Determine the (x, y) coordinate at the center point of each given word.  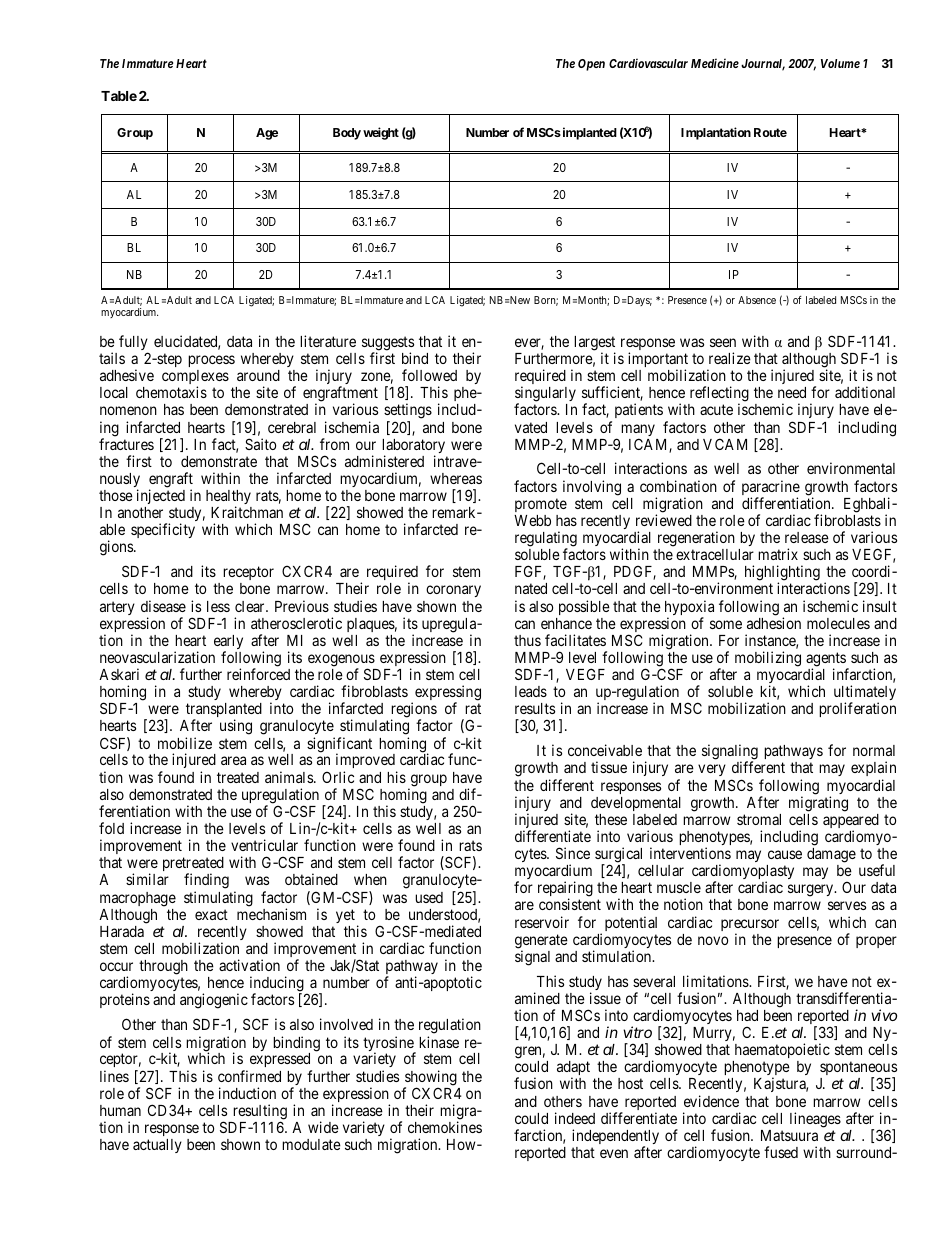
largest (594, 344)
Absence (757, 300)
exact (211, 914)
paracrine (771, 489)
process (211, 361)
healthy (228, 498)
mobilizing (768, 659)
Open (591, 65)
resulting (260, 1113)
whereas (456, 478)
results (535, 708)
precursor (750, 926)
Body (347, 134)
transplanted (223, 712)
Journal (763, 65)
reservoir (542, 922)
